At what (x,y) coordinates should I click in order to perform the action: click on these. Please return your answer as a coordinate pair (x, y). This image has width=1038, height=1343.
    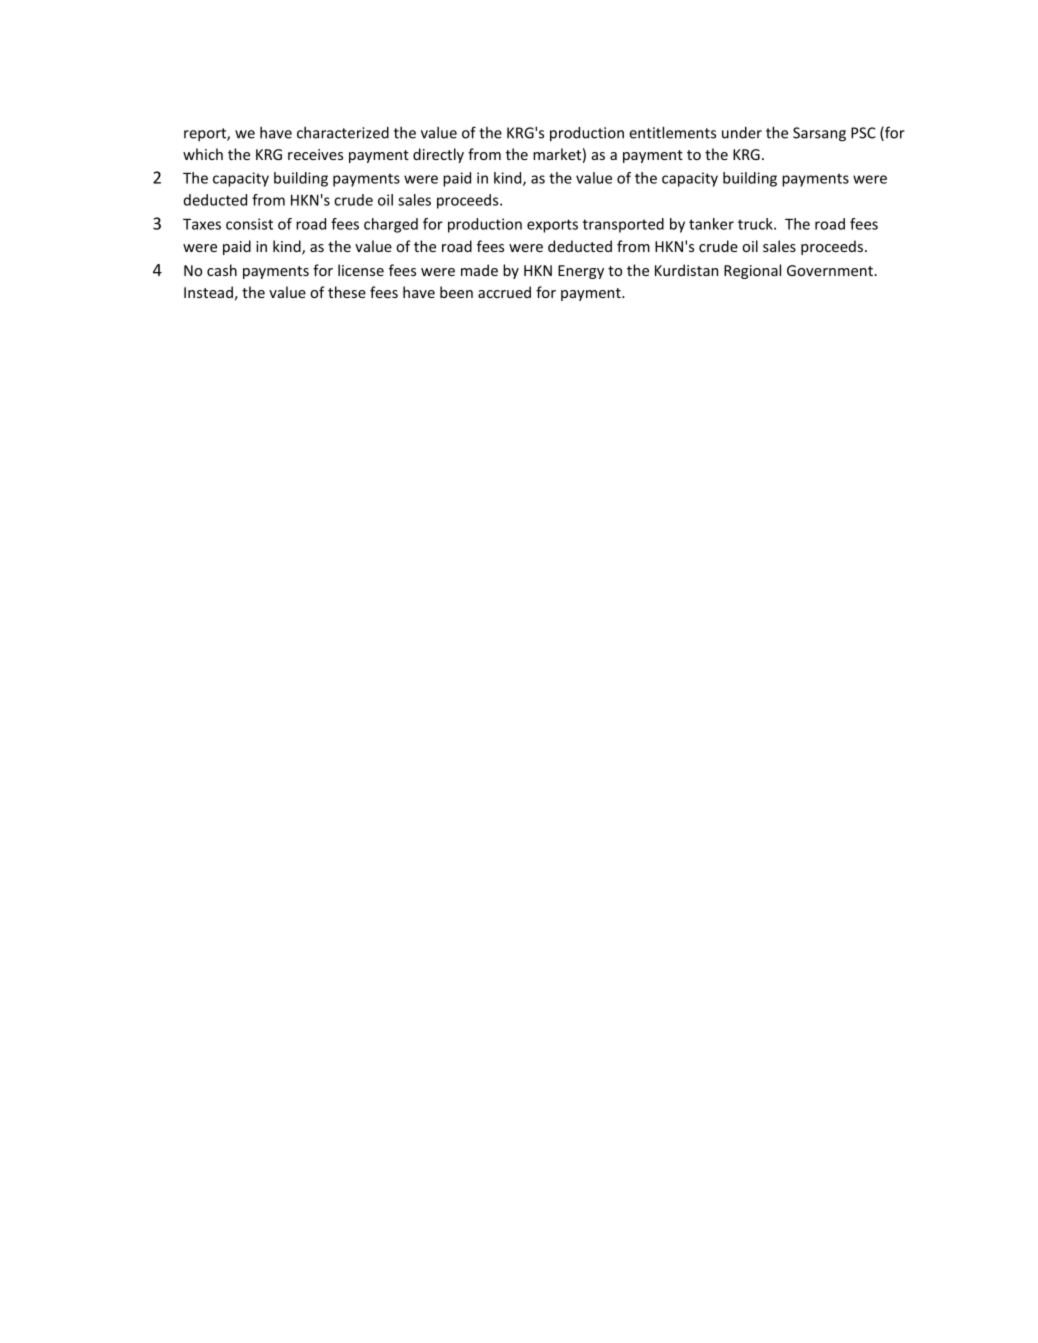
    Looking at the image, I should click on (347, 292).
